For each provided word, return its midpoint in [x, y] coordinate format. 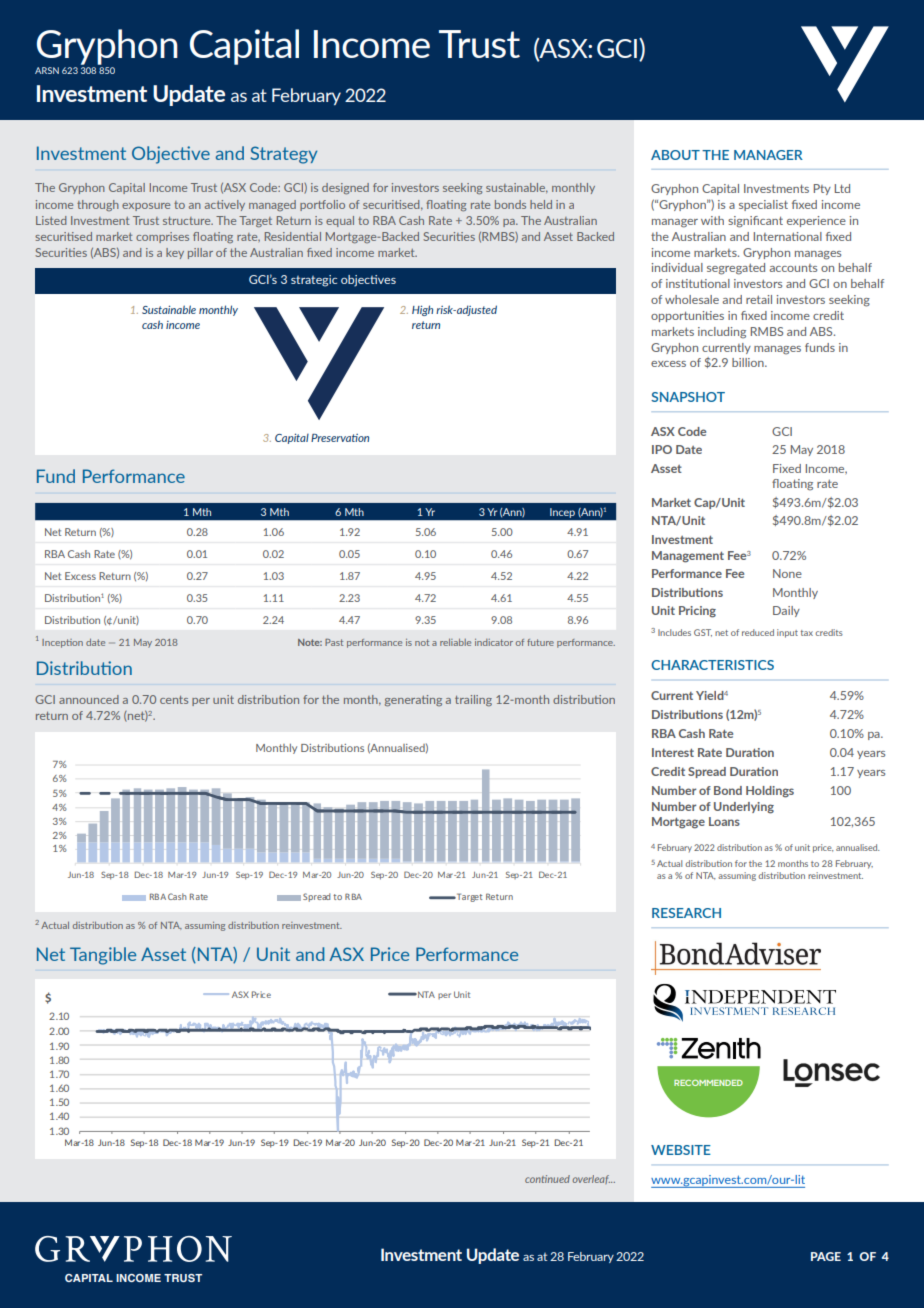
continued [547, 1179]
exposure [146, 207]
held [541, 204]
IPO [662, 449]
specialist [763, 205]
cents [174, 700]
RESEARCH [686, 913]
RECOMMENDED [708, 1083]
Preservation [340, 438]
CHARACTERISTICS [712, 665]
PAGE [826, 1256]
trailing [473, 700]
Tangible [103, 956]
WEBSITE [681, 1150]
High [422, 310]
